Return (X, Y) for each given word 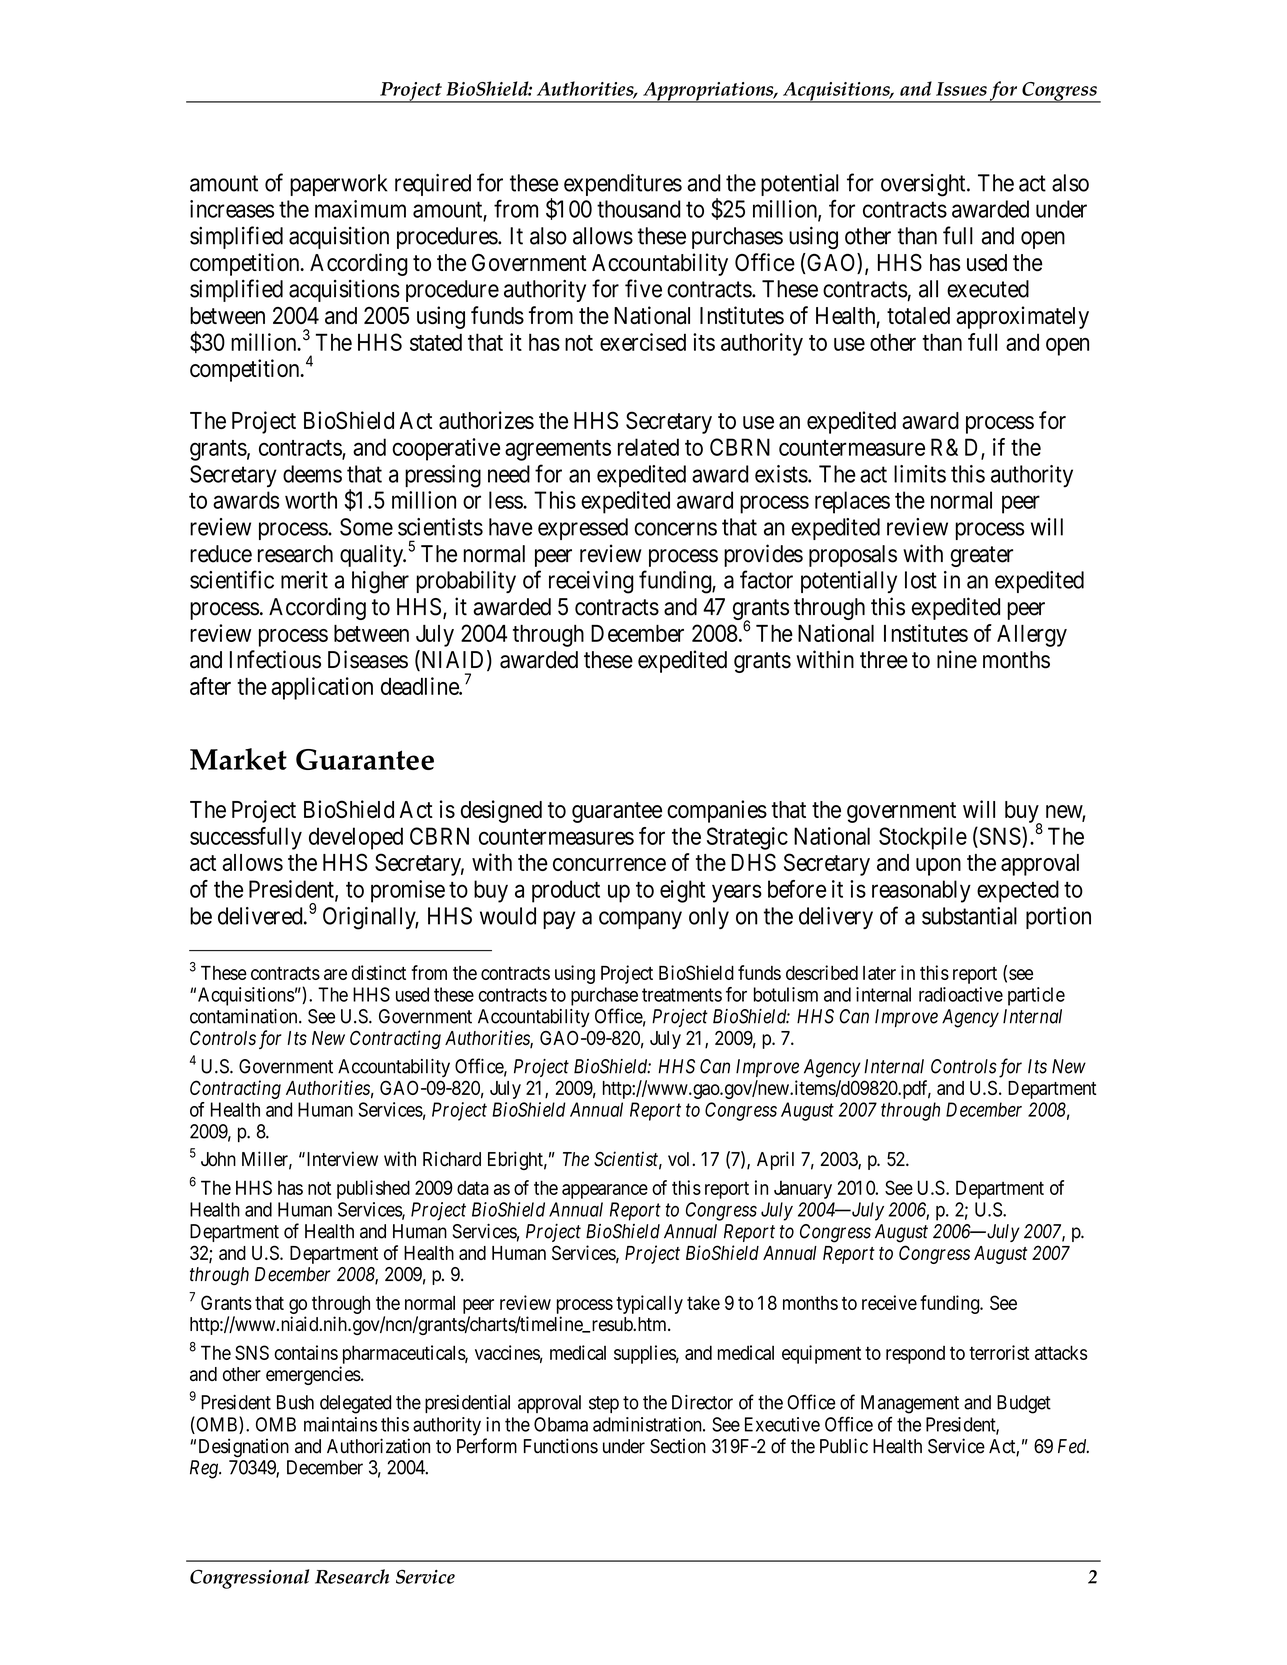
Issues (961, 89)
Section (678, 1446)
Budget (1024, 1404)
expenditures (623, 185)
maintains (340, 1424)
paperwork (338, 185)
